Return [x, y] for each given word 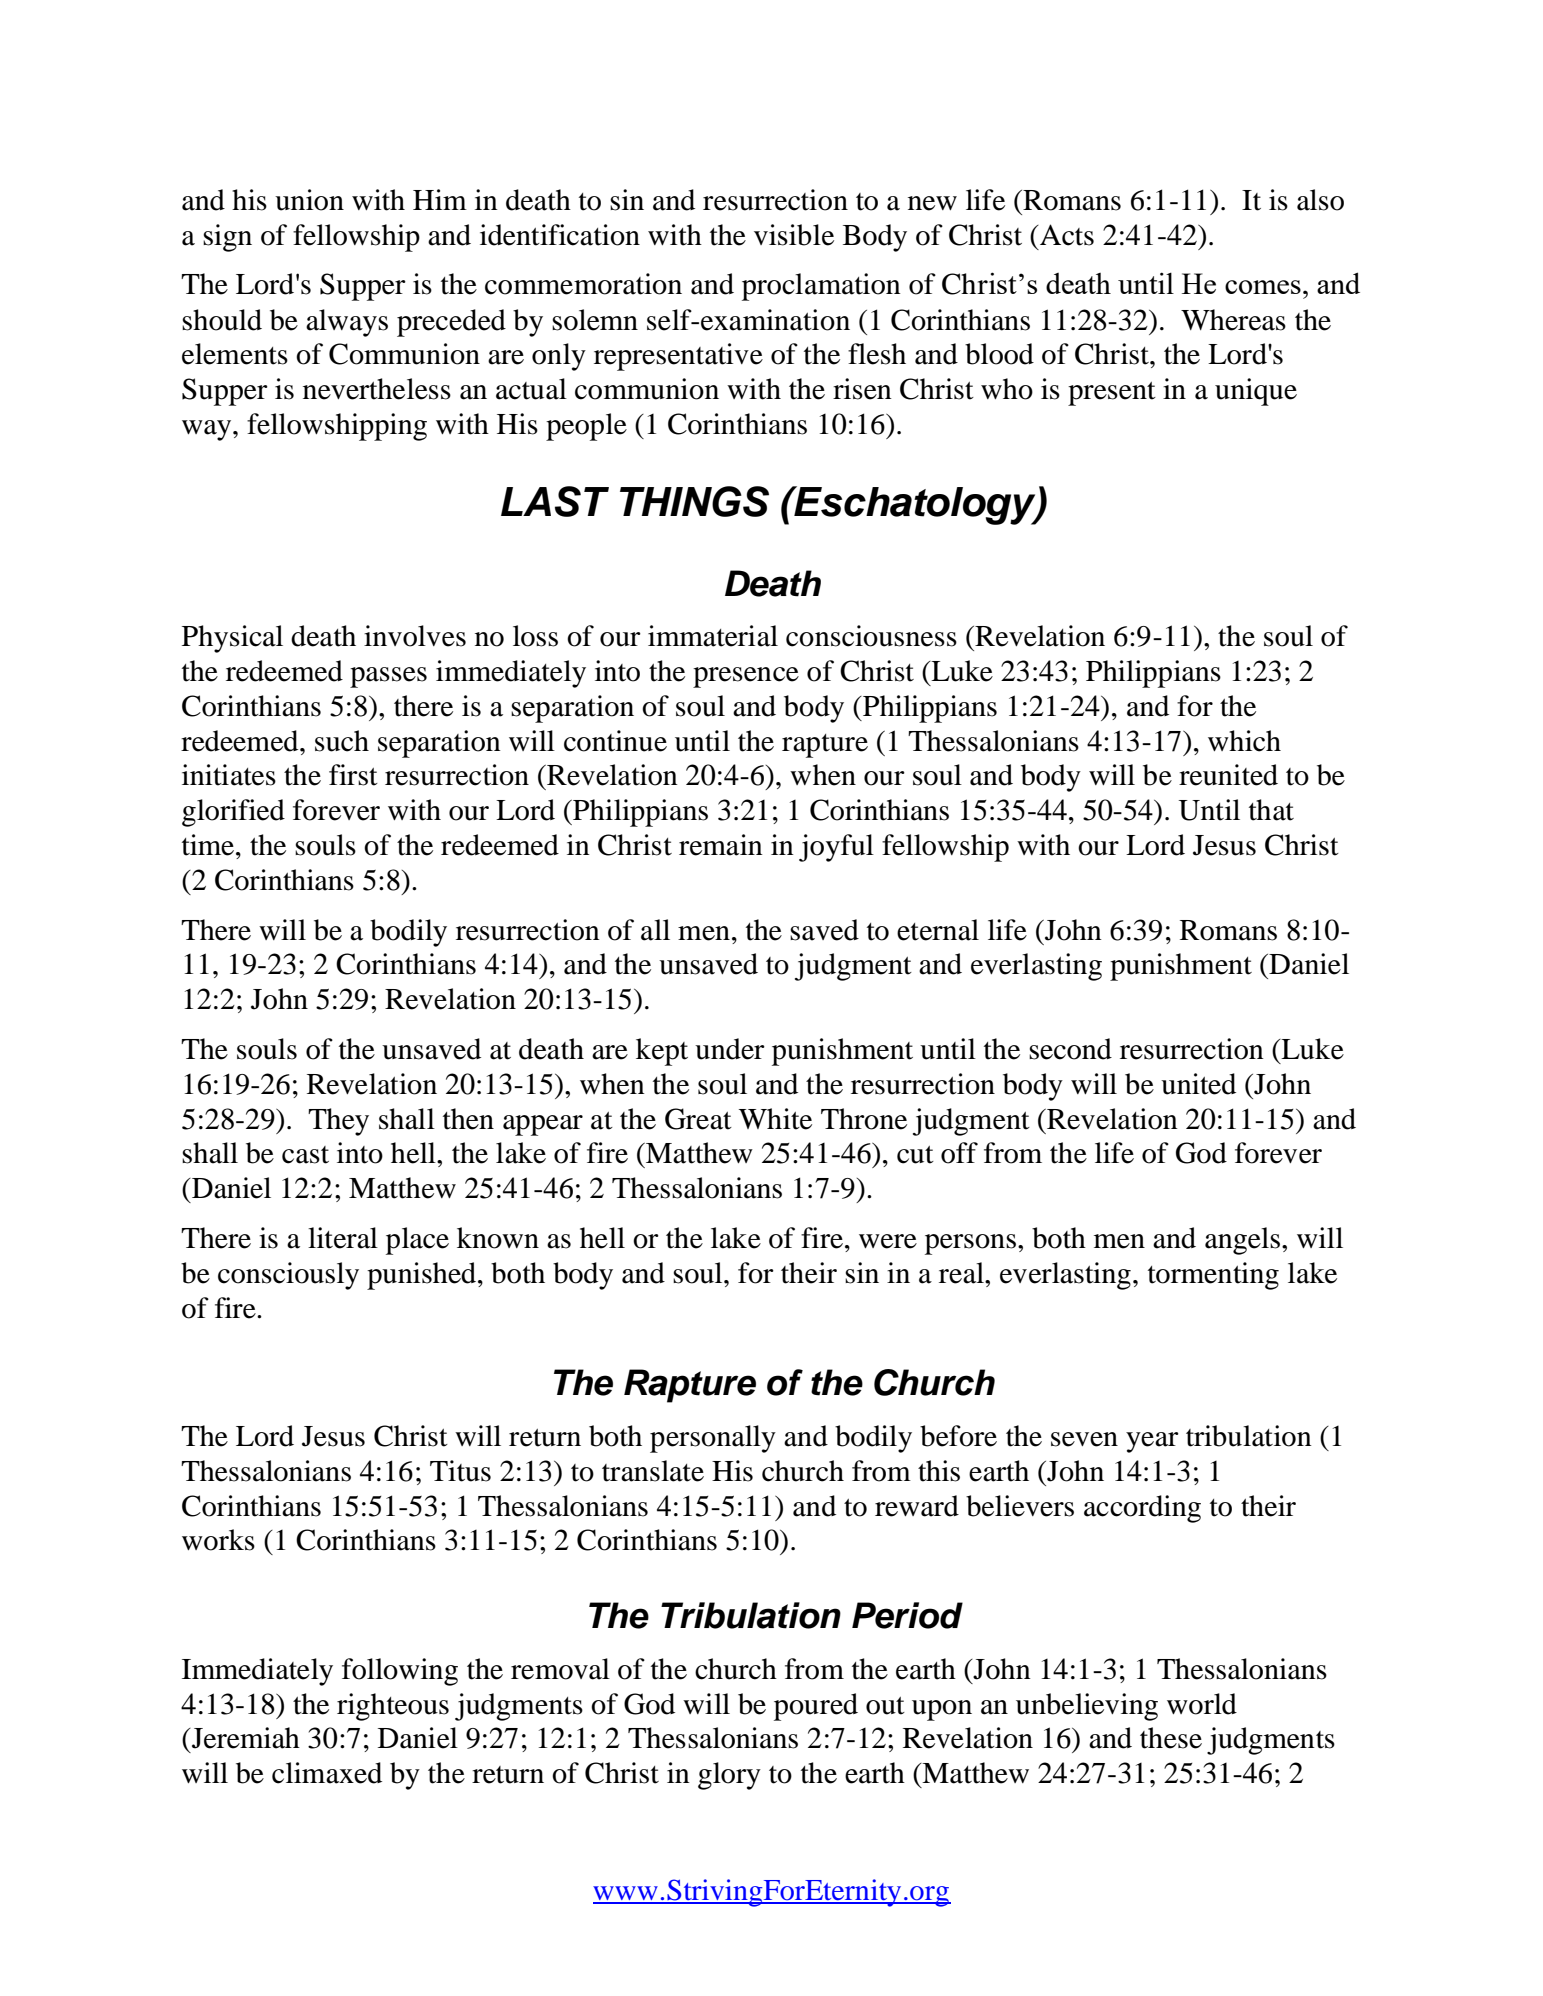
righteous [393, 1707]
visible [794, 235]
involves [415, 636]
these [1171, 1738]
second [1070, 1049]
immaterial [713, 636]
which [1244, 741]
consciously [288, 1276]
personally [713, 1439]
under [730, 1049]
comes [1263, 287]
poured [816, 1707]
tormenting [1213, 1276]
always [347, 323]
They [338, 1122]
